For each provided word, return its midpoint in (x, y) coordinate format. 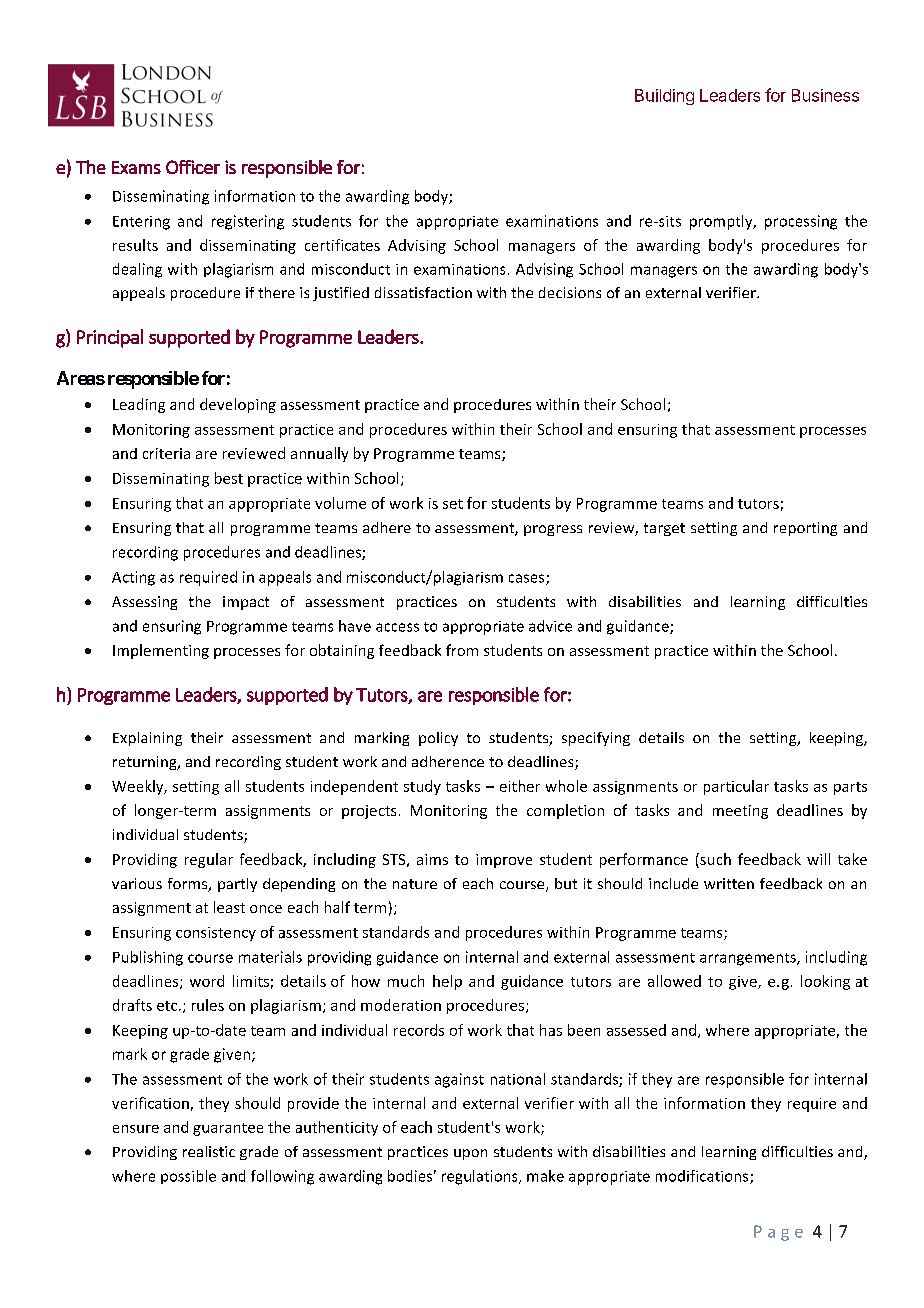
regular (209, 860)
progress (553, 530)
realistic (209, 1151)
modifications (703, 1177)
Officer (193, 167)
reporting (805, 529)
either (520, 786)
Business (825, 95)
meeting (740, 812)
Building (664, 97)
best (229, 478)
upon (470, 1154)
